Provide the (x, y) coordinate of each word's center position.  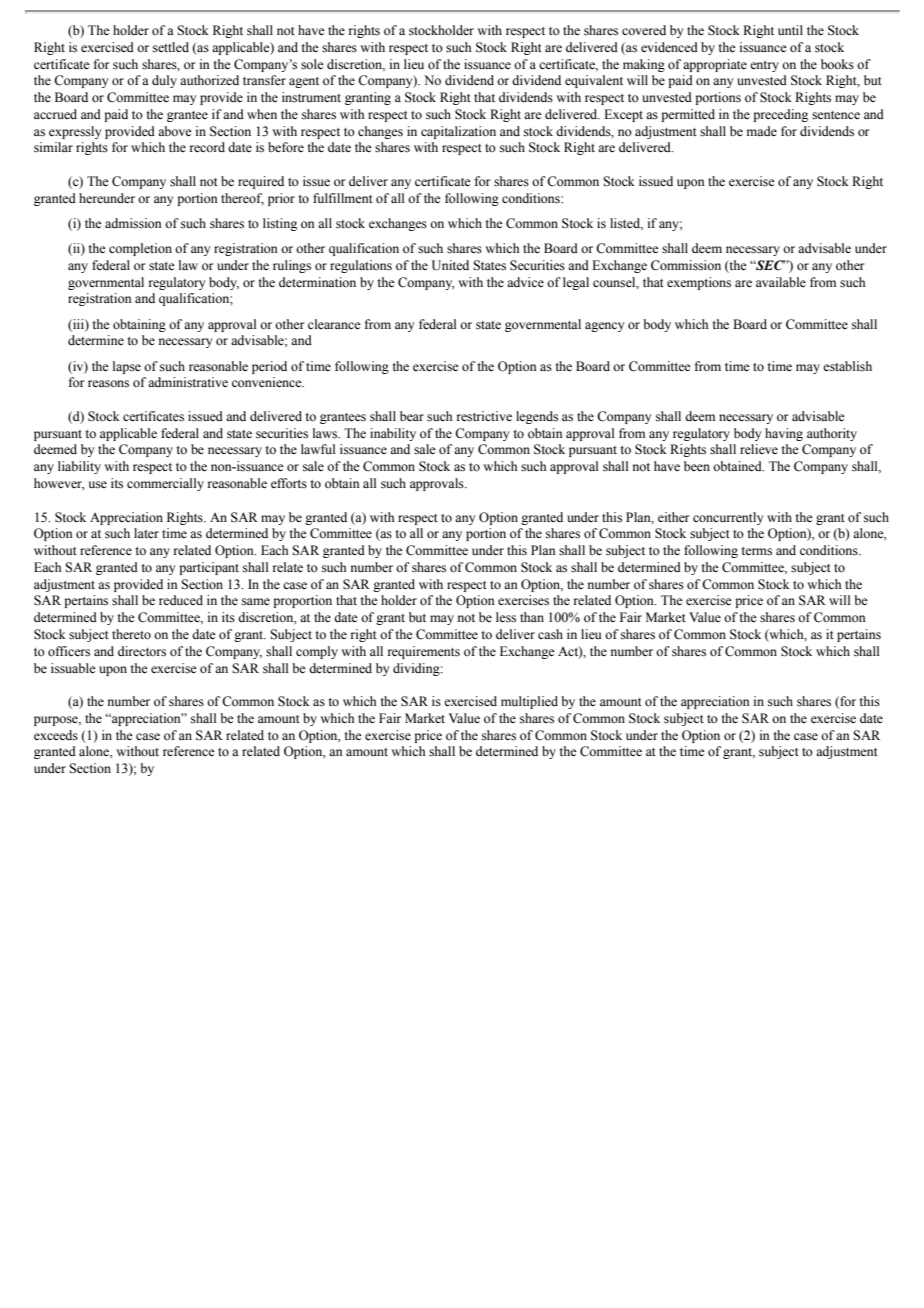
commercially (165, 484)
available (781, 282)
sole (312, 64)
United (450, 265)
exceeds (56, 735)
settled (171, 47)
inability (393, 434)
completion (140, 249)
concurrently (728, 518)
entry (764, 66)
